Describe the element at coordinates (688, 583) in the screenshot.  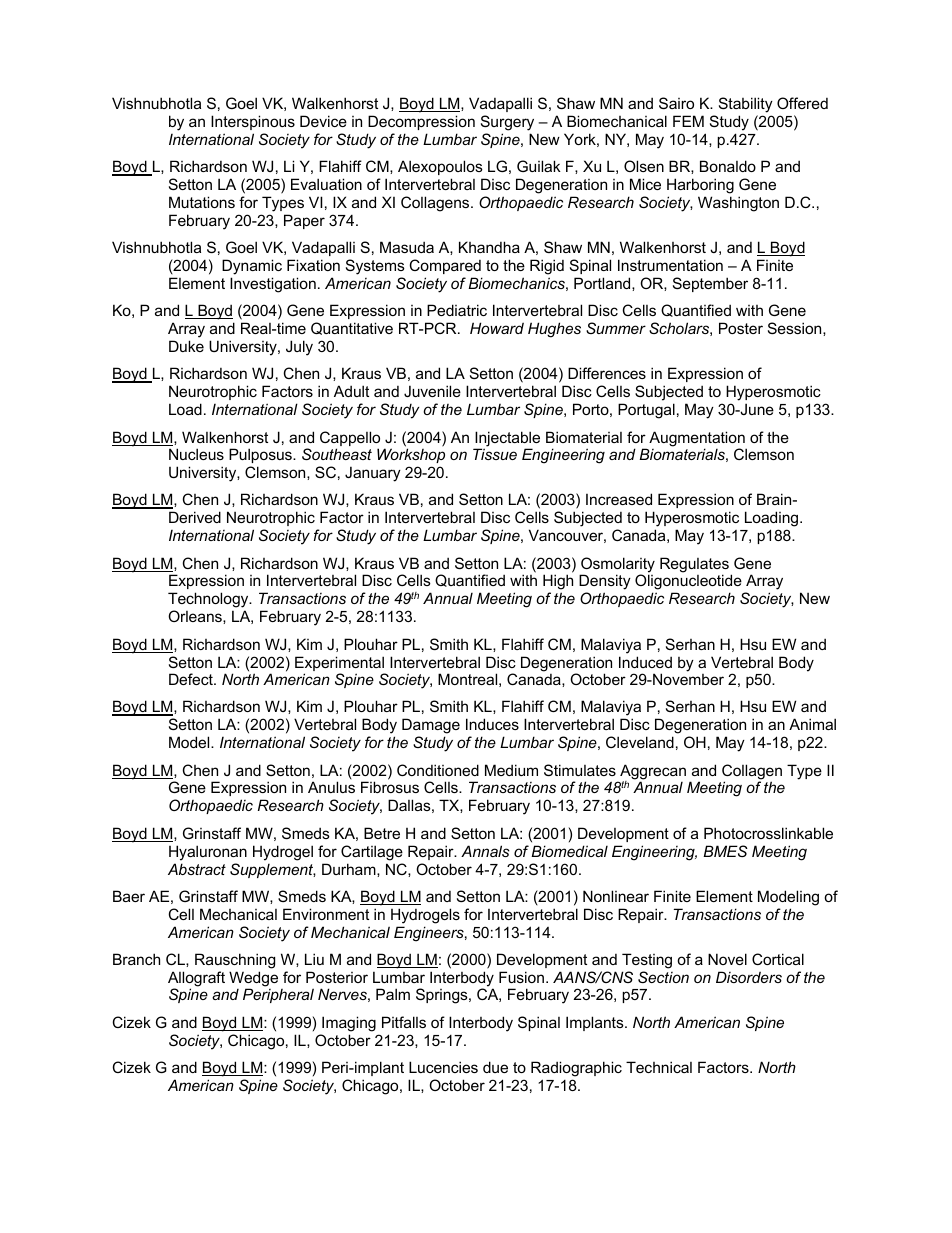
I see `Oligonucleotide` at that location.
